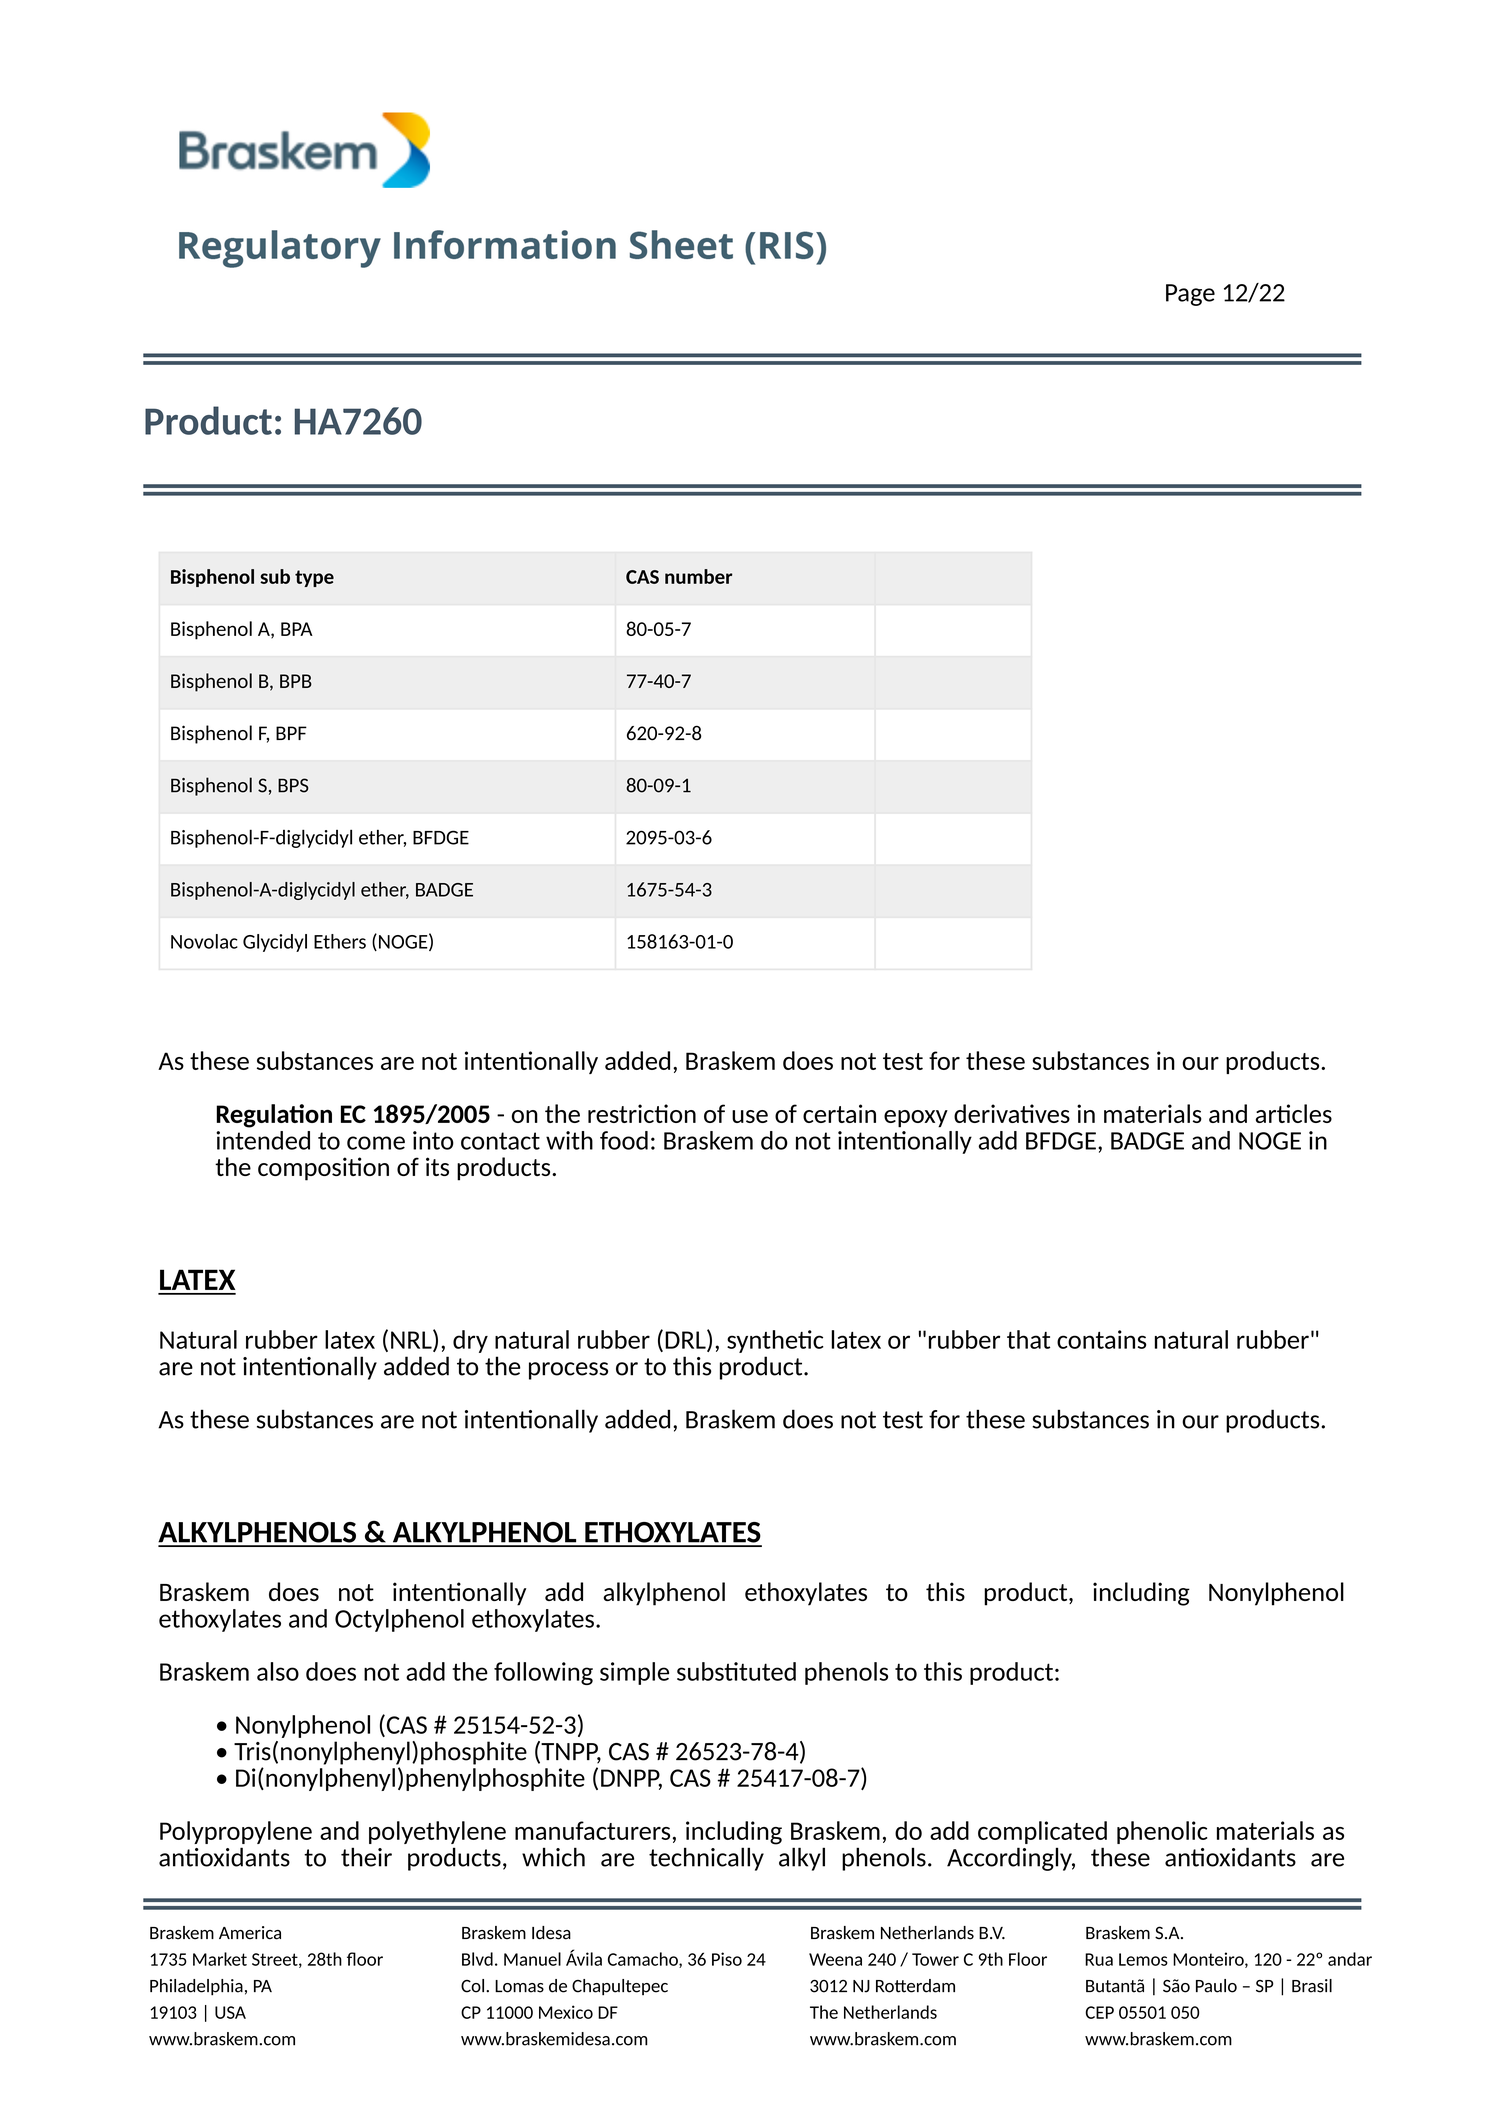 The width and height of the screenshot is (1504, 2125). Describe the element at coordinates (1190, 295) in the screenshot. I see `Page` at that location.
